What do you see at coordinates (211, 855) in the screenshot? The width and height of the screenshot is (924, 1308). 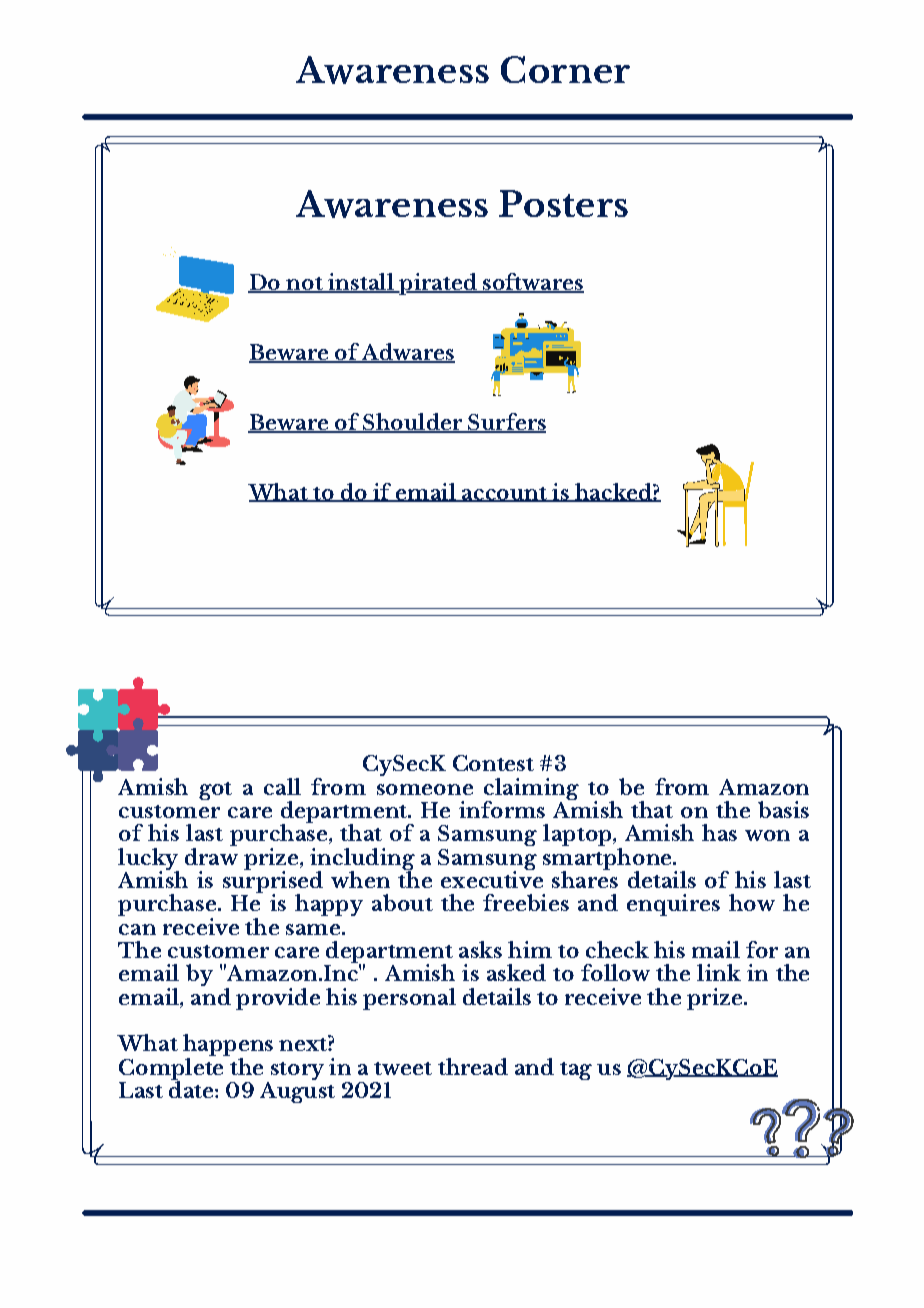 I see `draw` at bounding box center [211, 855].
